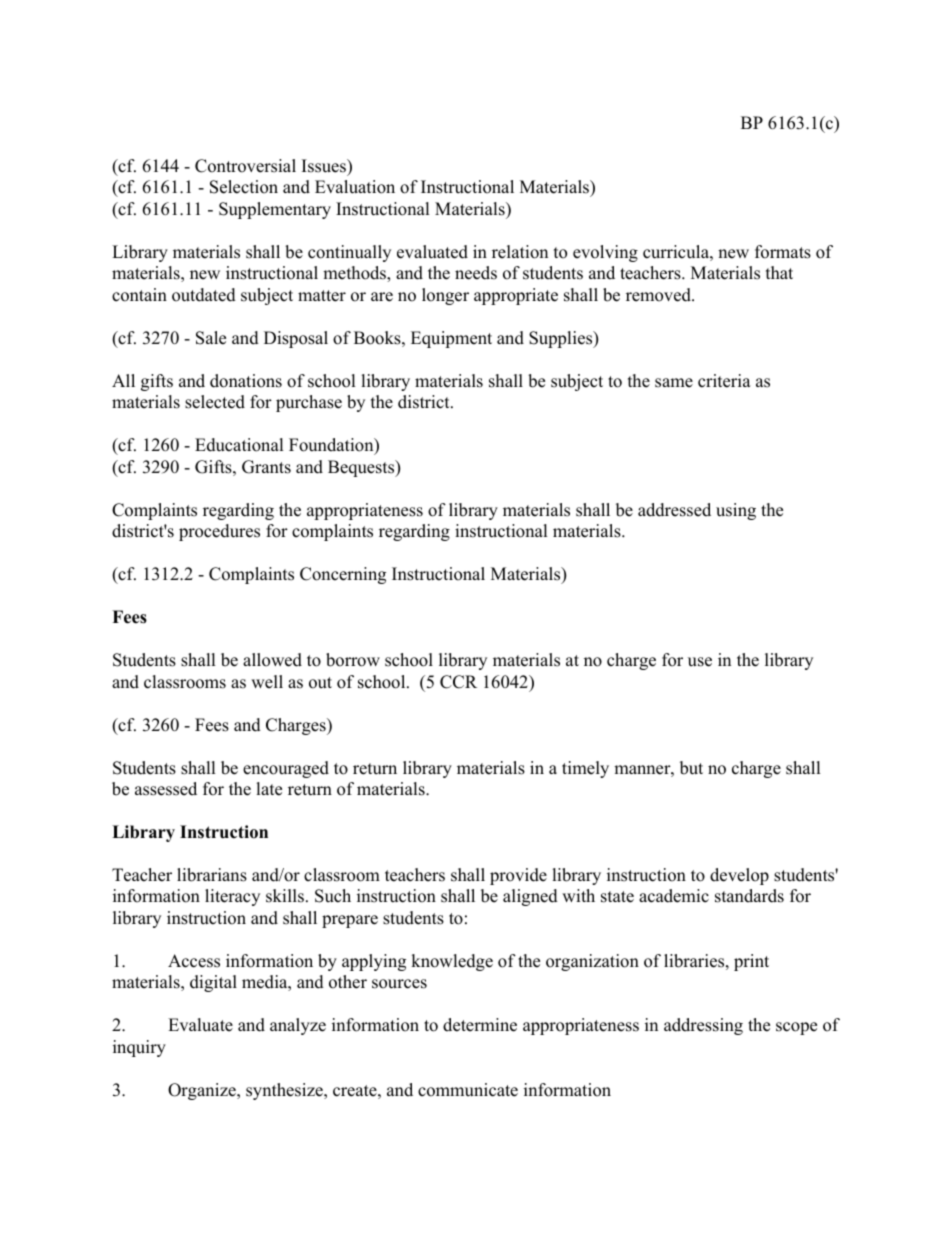 The height and width of the screenshot is (1233, 952). I want to click on CCR, so click(458, 682).
